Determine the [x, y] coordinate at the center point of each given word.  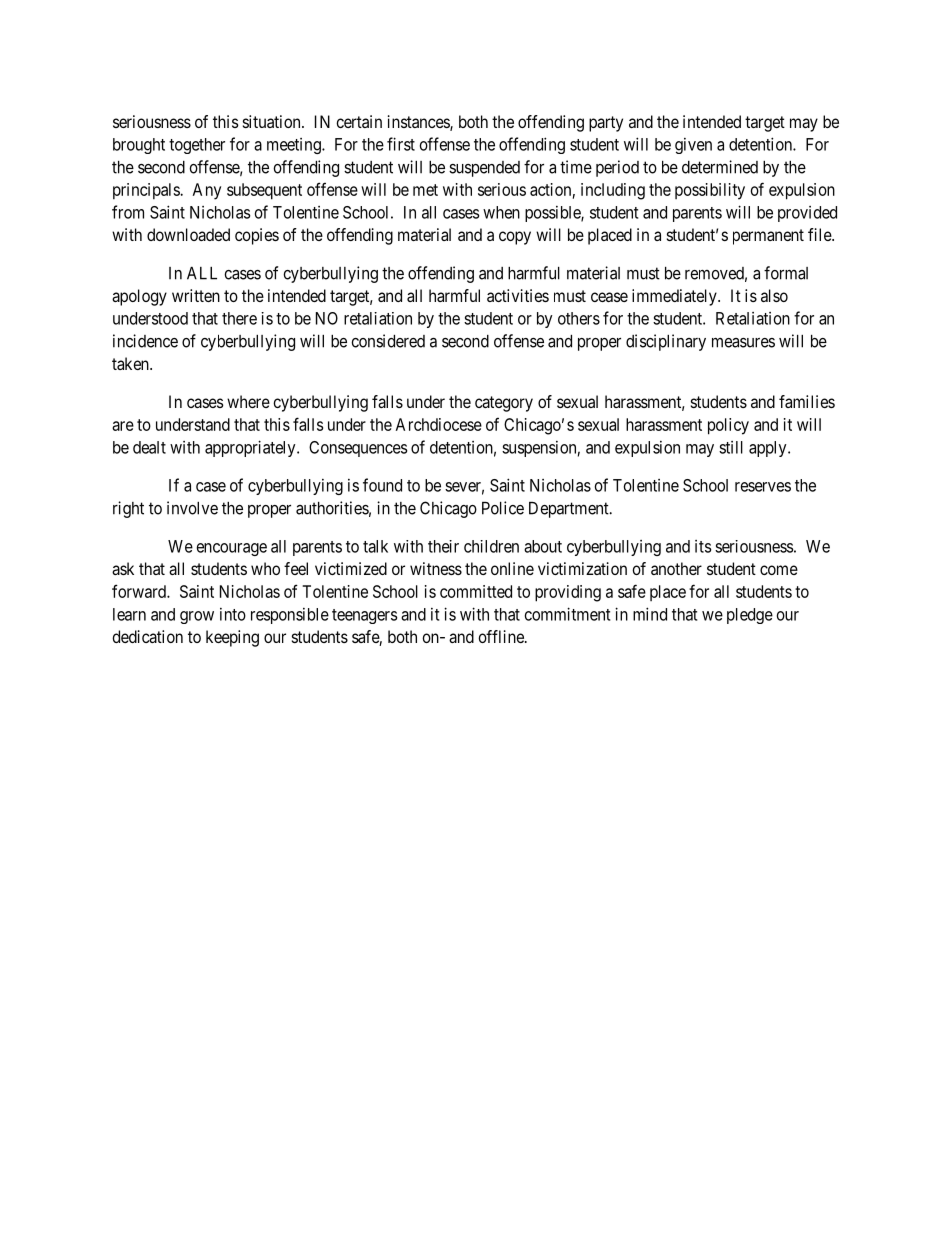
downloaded [188, 234]
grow [197, 617]
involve [192, 508]
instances [419, 122]
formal [786, 273]
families [807, 401]
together [197, 146]
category [504, 404]
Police [503, 508]
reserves [763, 487]
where [248, 401]
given [693, 146]
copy [515, 238]
